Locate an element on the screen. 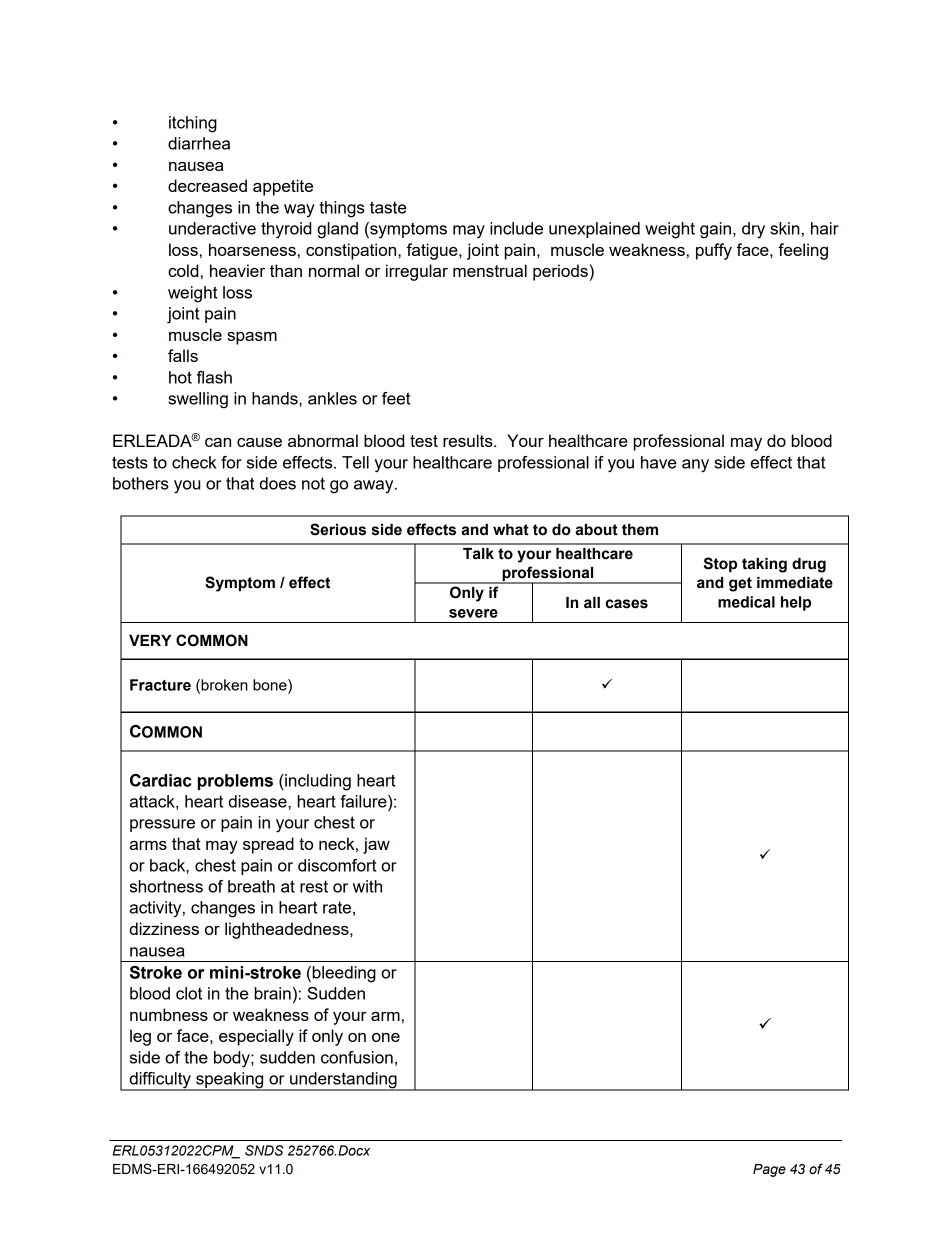 This screenshot has height=1233, width=952. dry is located at coordinates (753, 230).
